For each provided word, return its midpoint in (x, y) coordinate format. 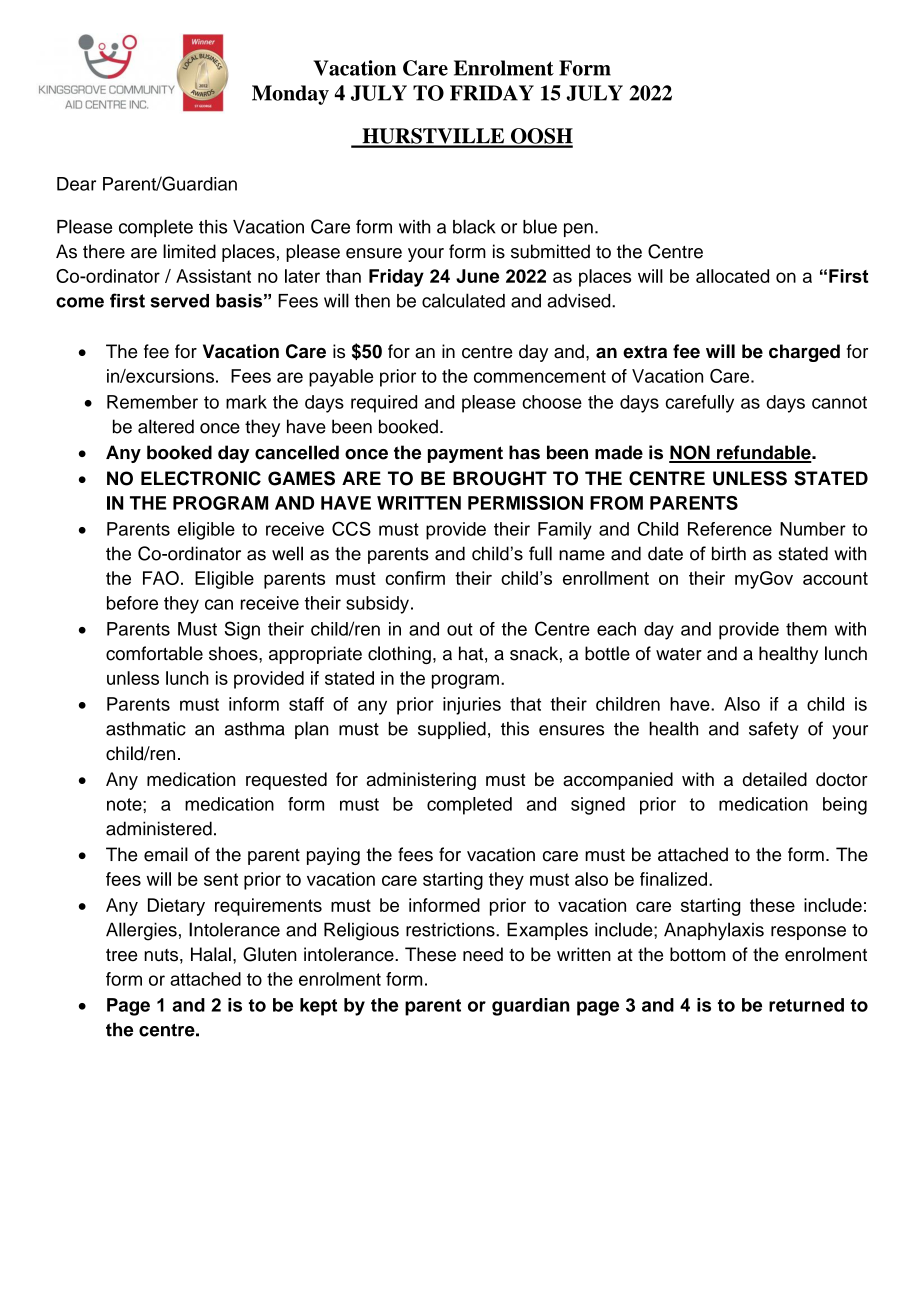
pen (578, 230)
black (474, 226)
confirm (415, 578)
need (483, 954)
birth (729, 553)
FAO (161, 578)
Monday (290, 95)
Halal (211, 954)
